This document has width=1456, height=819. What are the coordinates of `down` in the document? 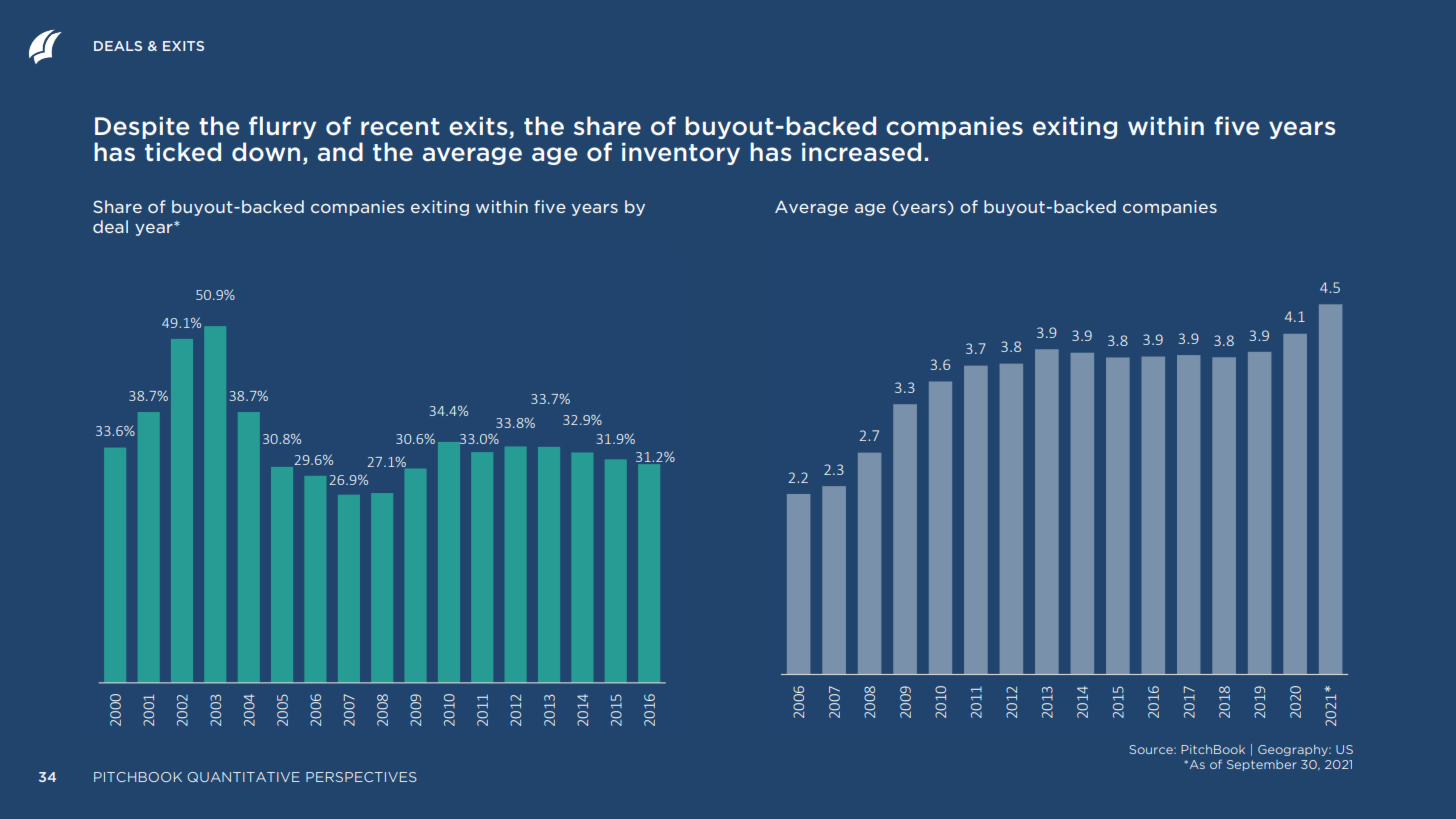 It's located at (266, 152).
